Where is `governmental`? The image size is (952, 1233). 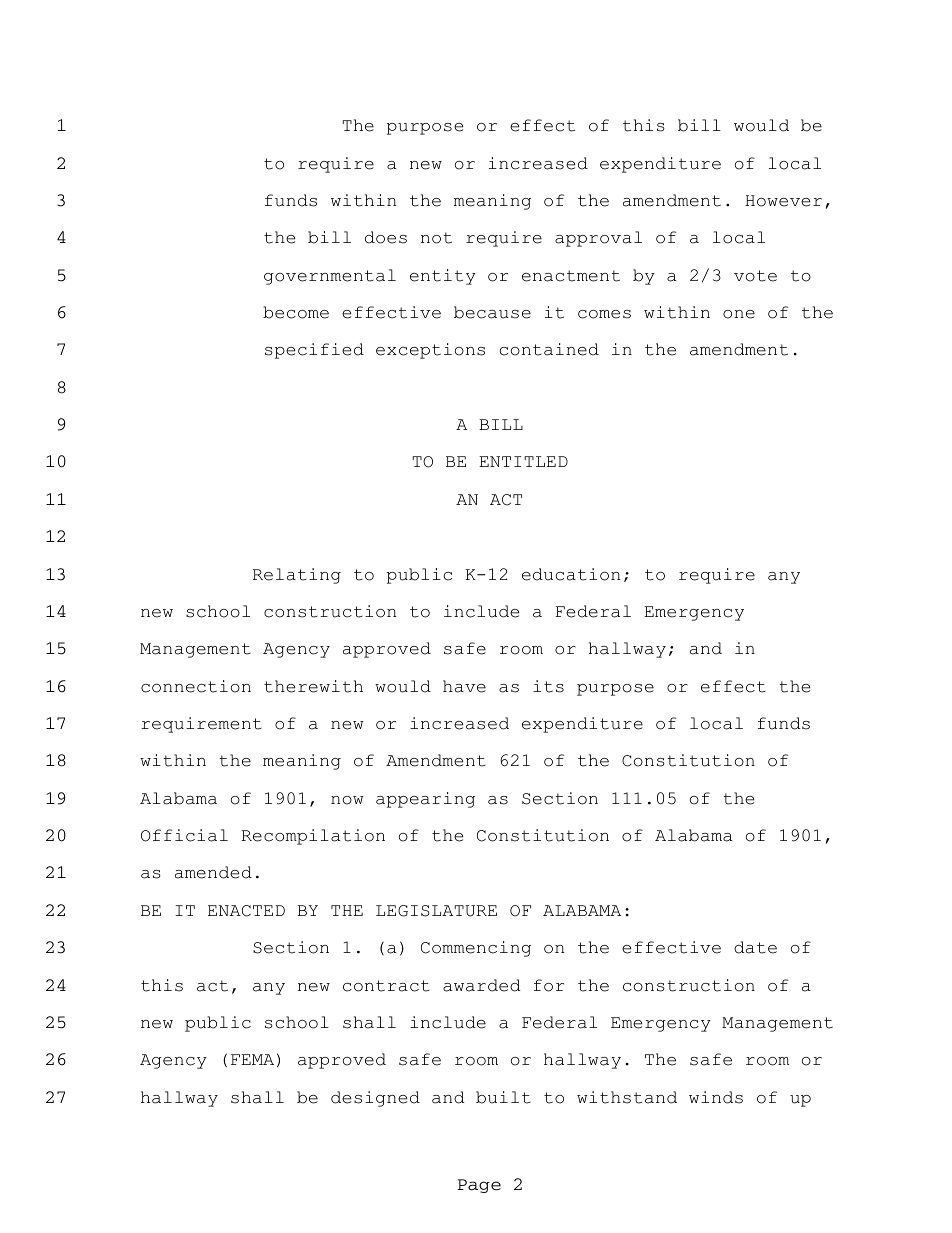 governmental is located at coordinates (330, 277).
